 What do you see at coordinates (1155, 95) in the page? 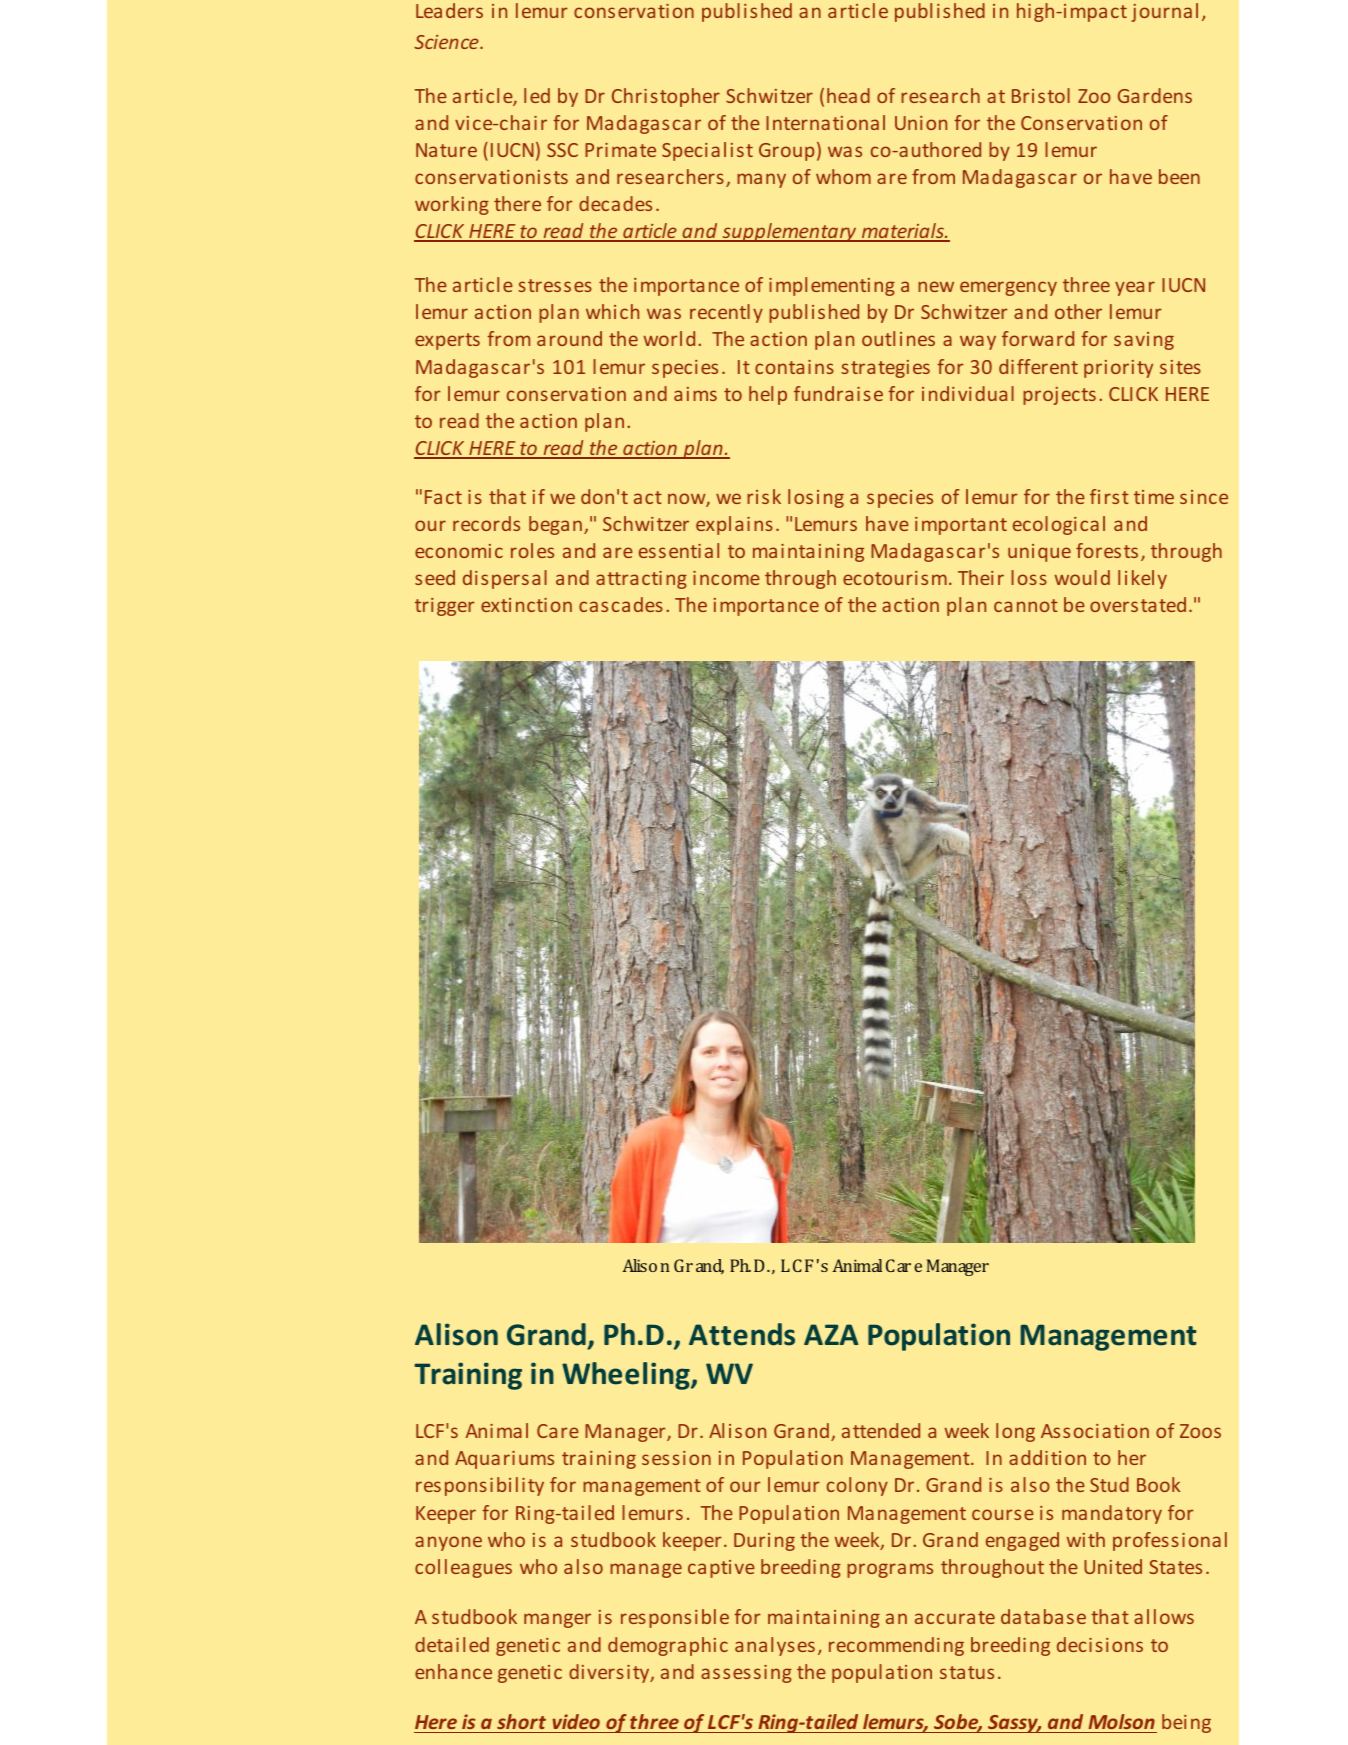
I see `Gardens` at bounding box center [1155, 95].
